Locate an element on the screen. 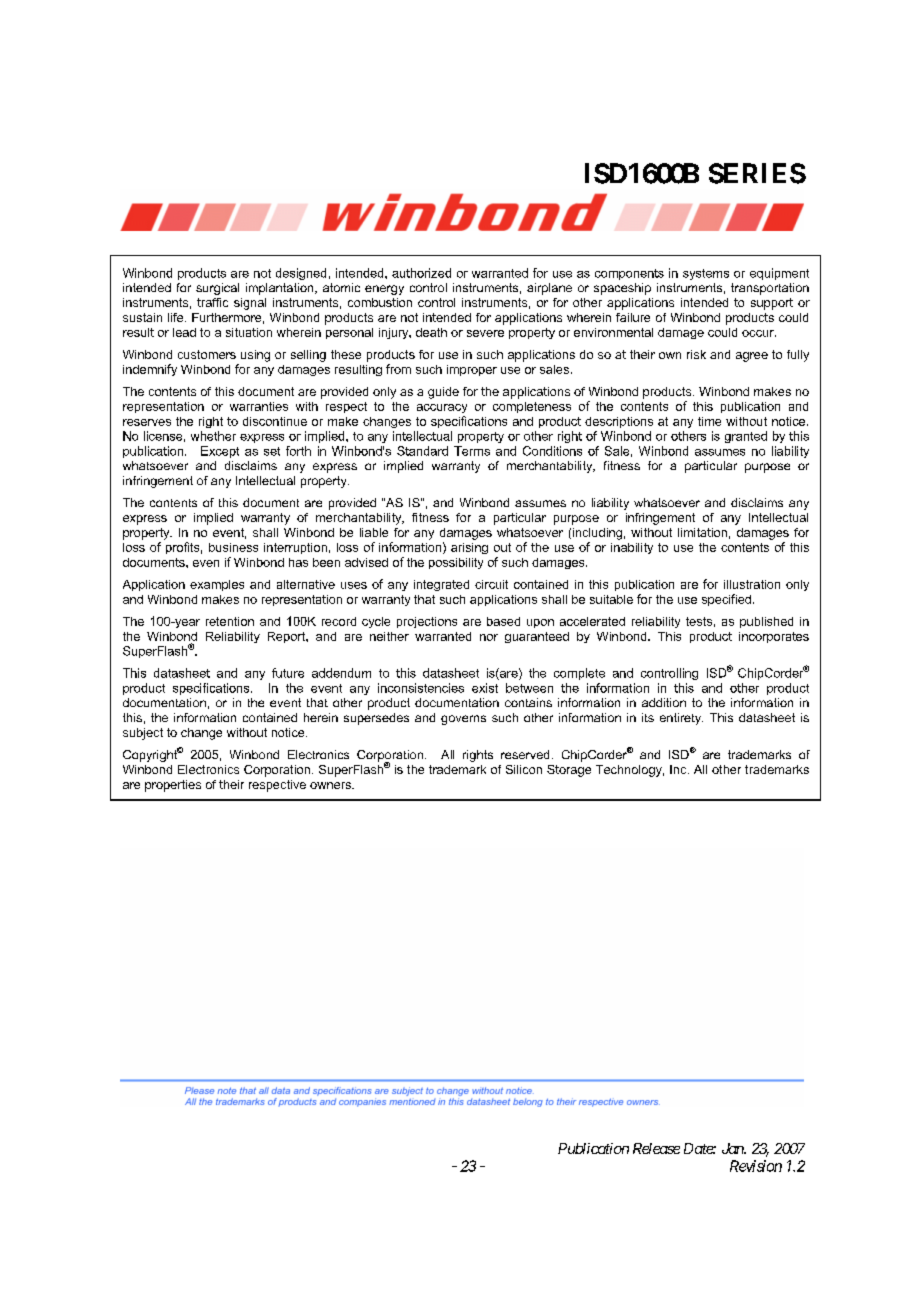 Image resolution: width=924 pixels, height=1308 pixels. systems is located at coordinates (706, 274).
